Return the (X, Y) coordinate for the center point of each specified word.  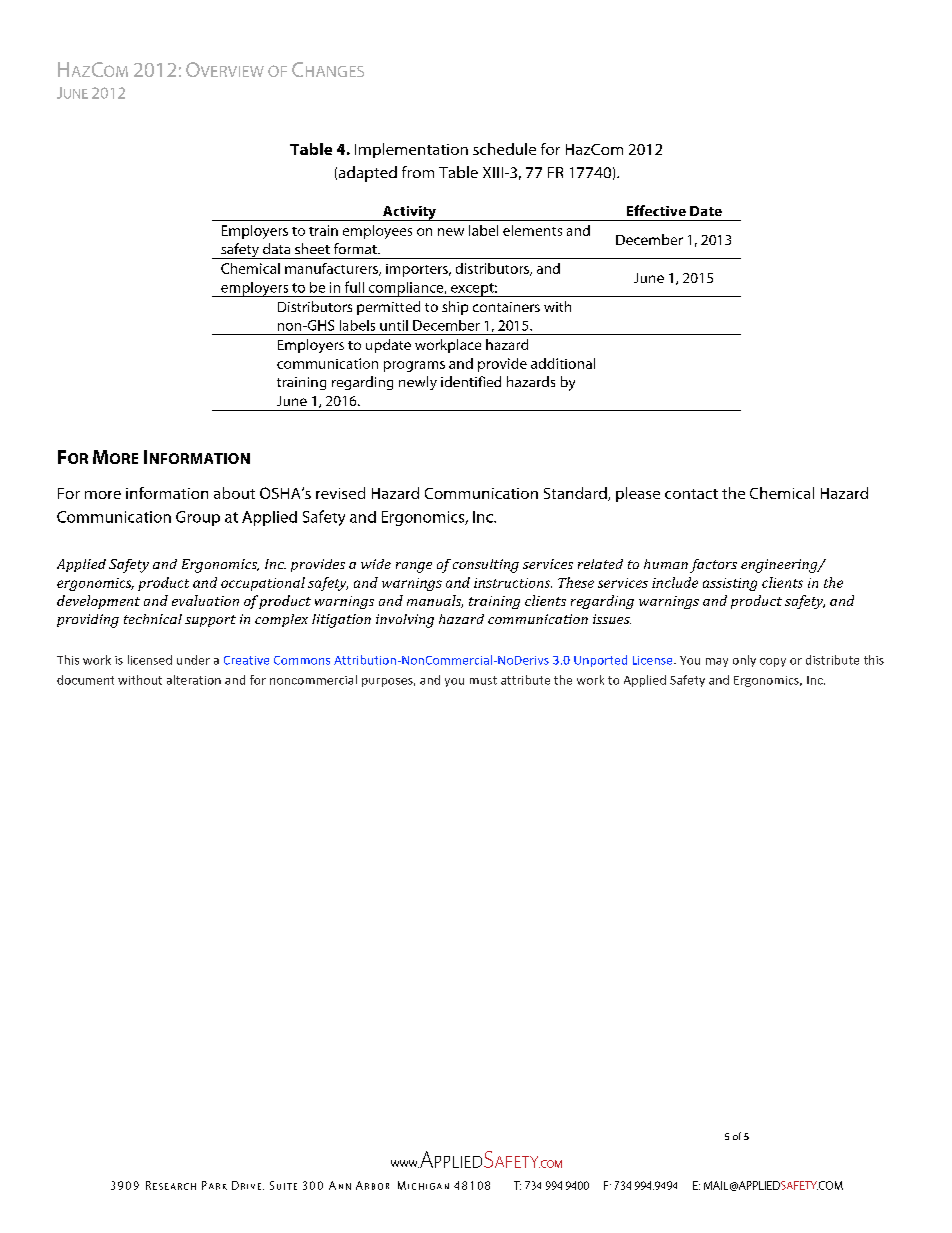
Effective (656, 210)
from (418, 172)
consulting (486, 566)
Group (198, 518)
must (483, 680)
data (276, 248)
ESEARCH (174, 1186)
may (717, 662)
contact (691, 494)
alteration (194, 680)
